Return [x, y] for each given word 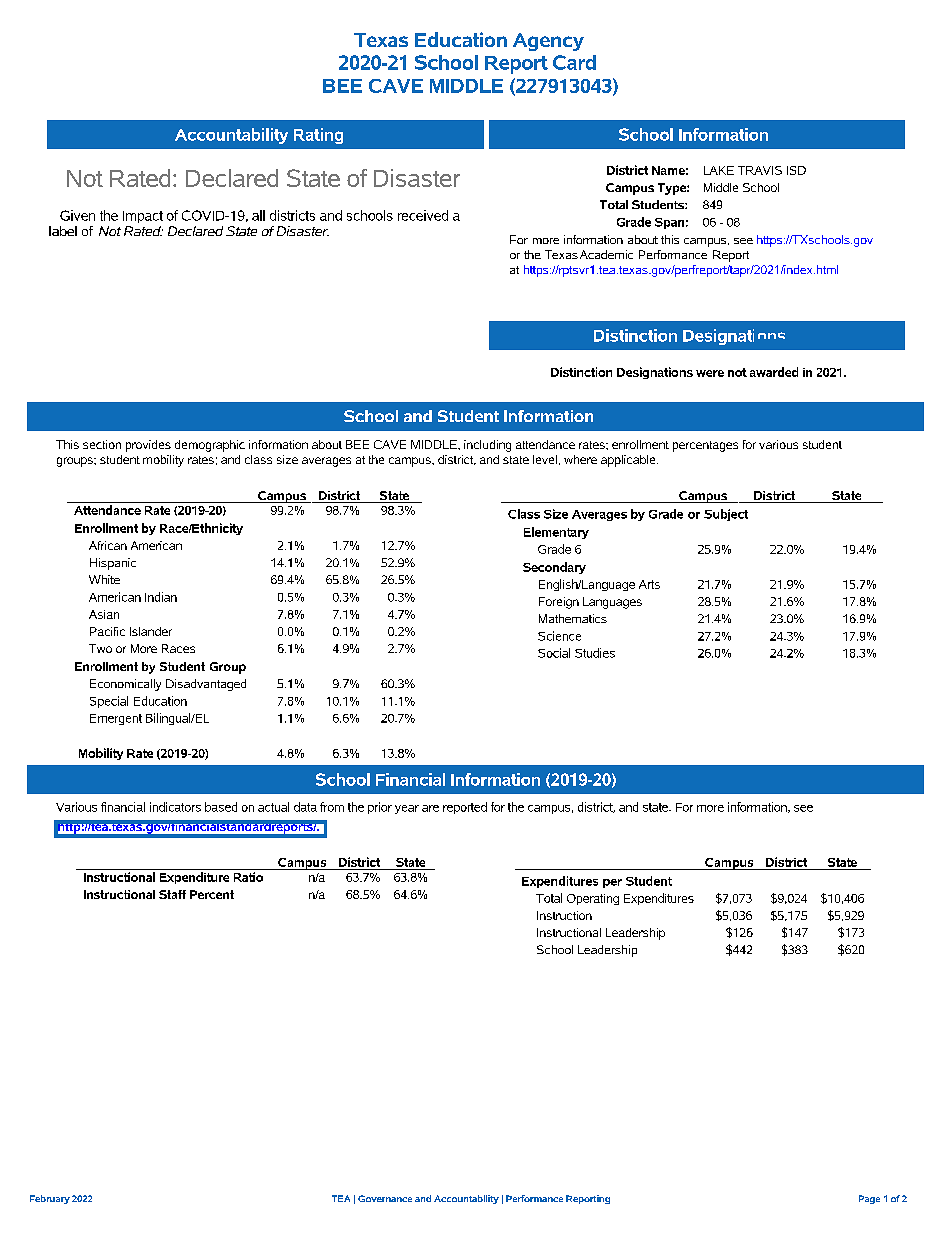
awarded [774, 372]
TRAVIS [760, 170]
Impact [143, 217]
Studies [595, 653]
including [487, 446]
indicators [175, 807]
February [50, 1199]
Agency [548, 42]
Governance [385, 1198]
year [407, 809]
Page [869, 1199]
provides [148, 446]
